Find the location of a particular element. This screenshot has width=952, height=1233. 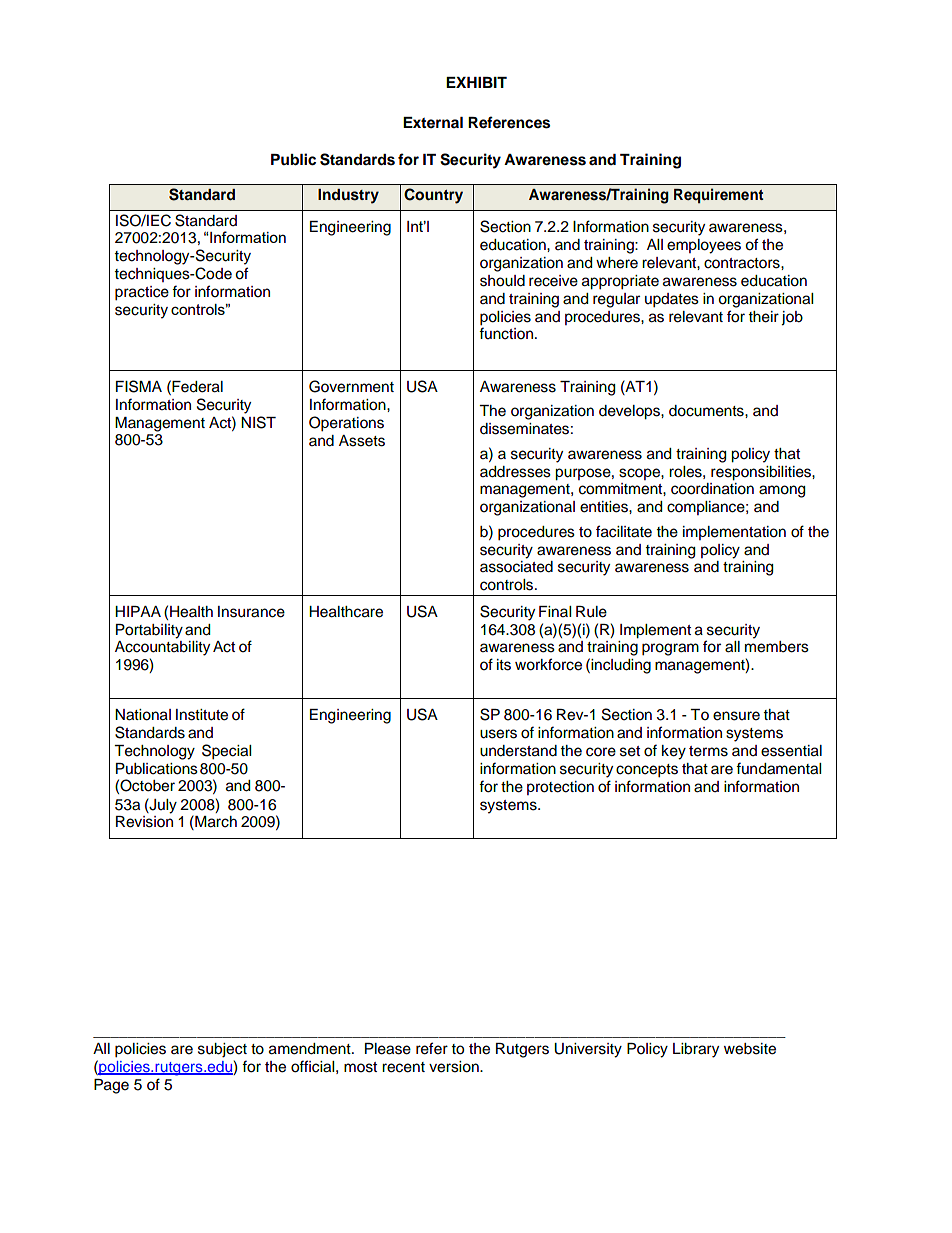

users is located at coordinates (498, 734).
